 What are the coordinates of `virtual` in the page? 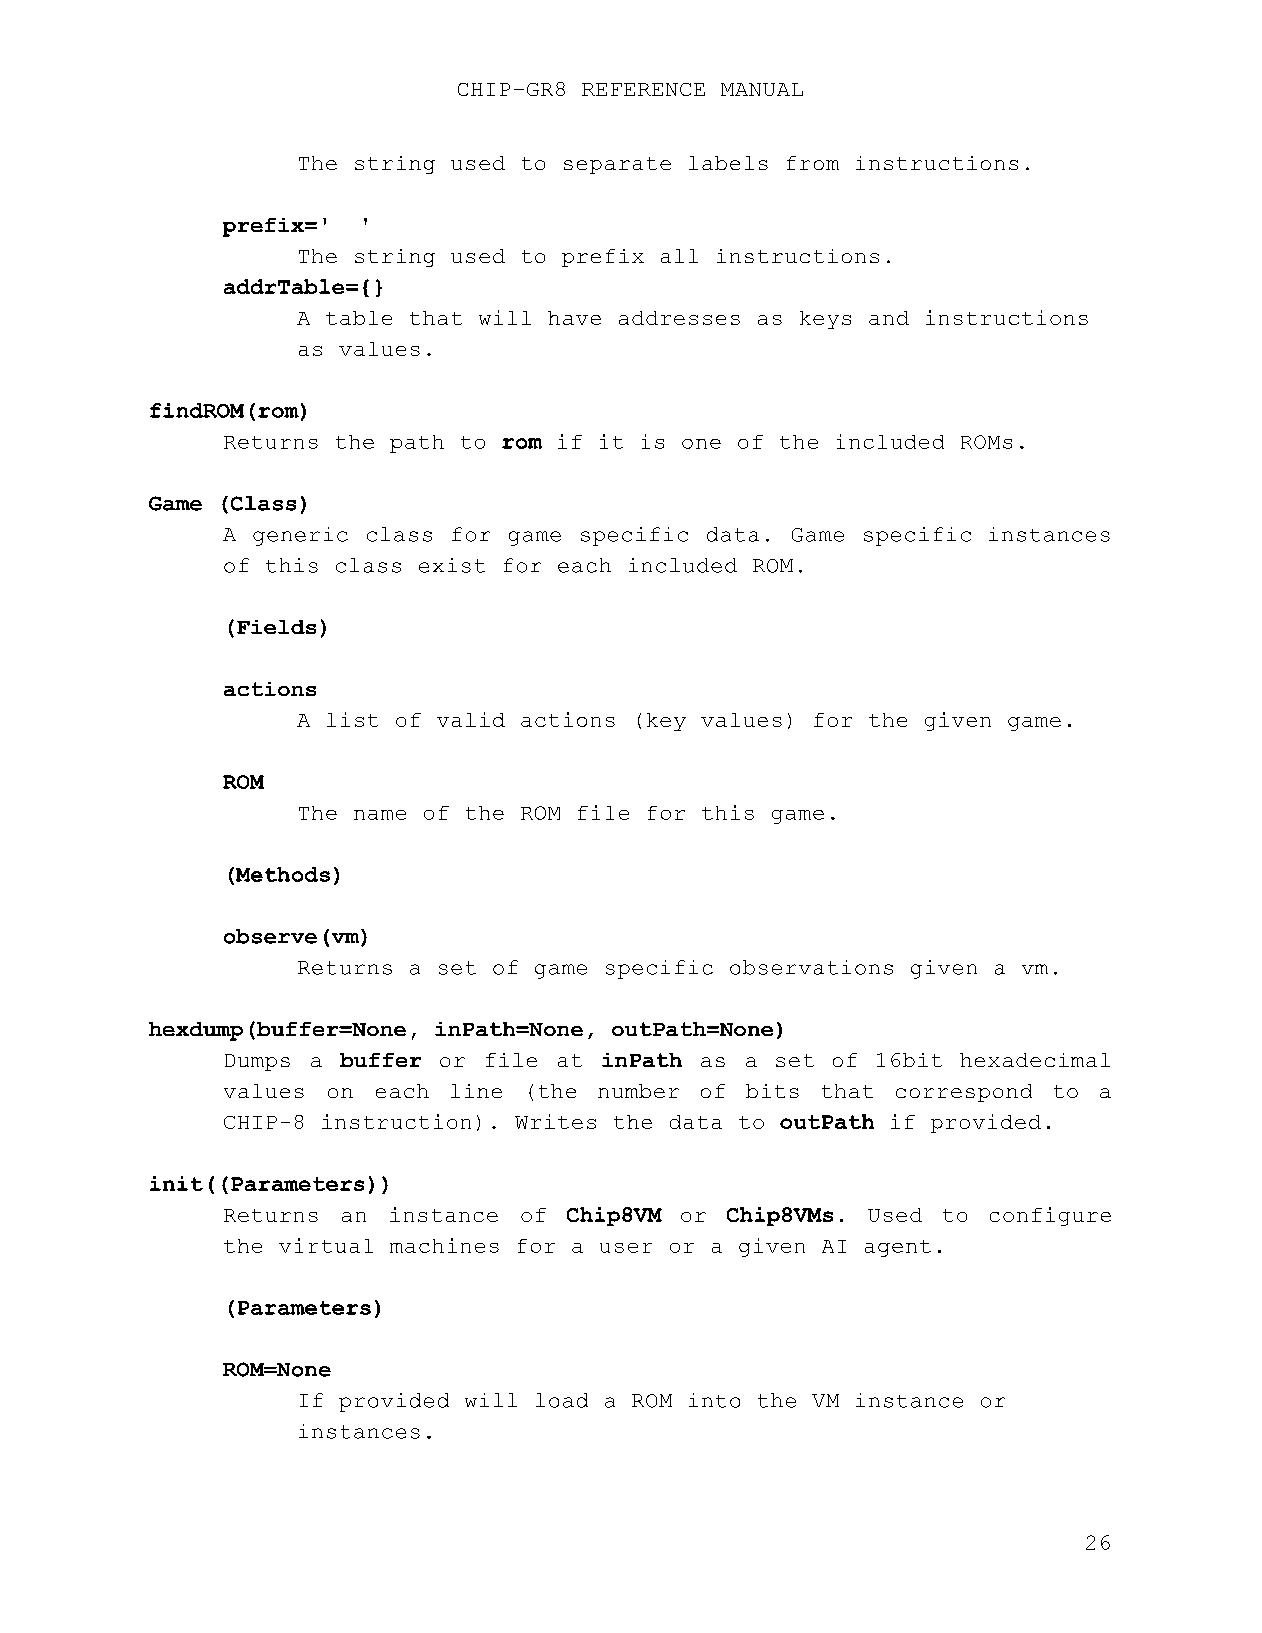 It's located at (326, 1245).
